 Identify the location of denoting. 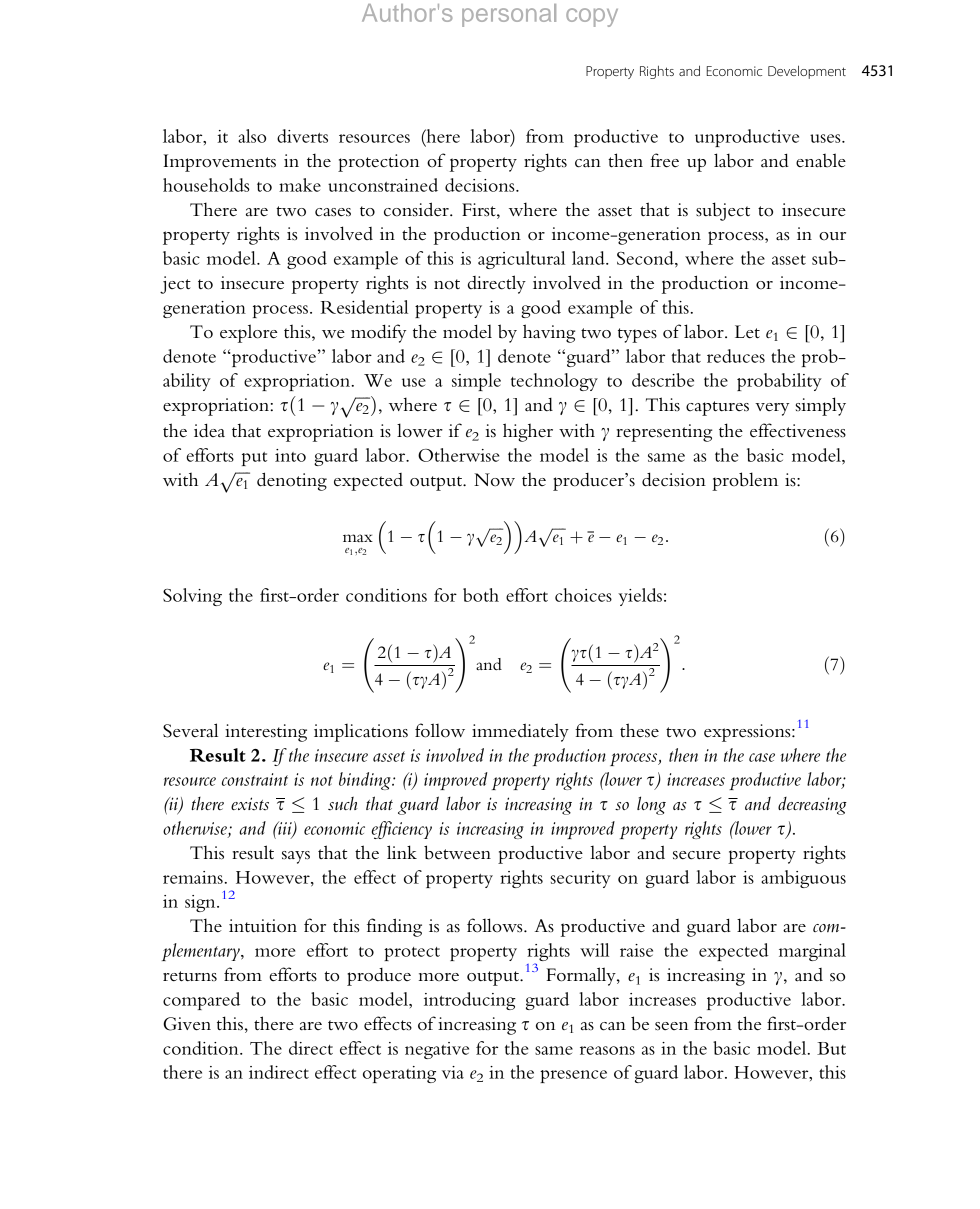
(292, 481).
